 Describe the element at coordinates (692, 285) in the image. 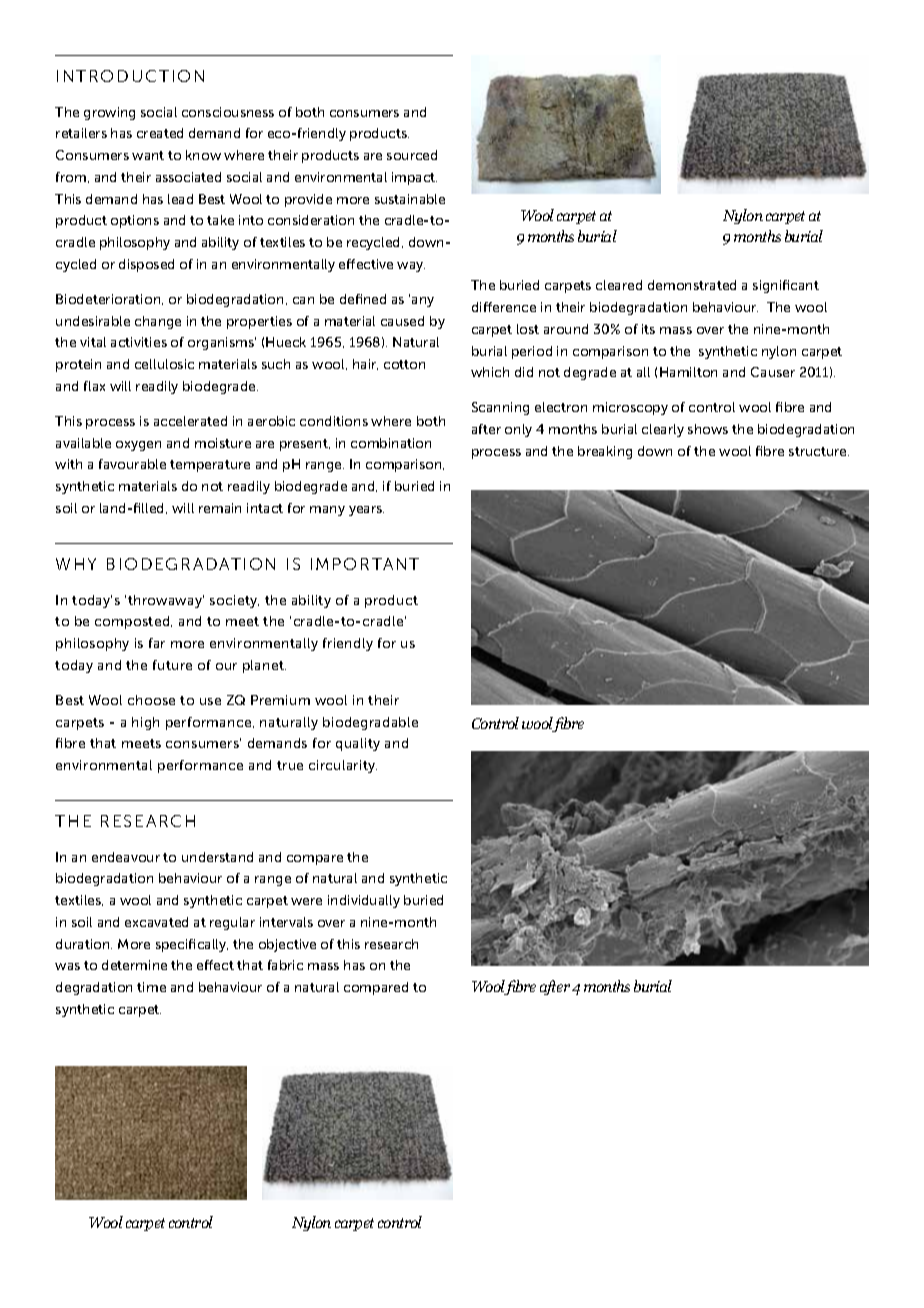

I see `demonstrated` at that location.
